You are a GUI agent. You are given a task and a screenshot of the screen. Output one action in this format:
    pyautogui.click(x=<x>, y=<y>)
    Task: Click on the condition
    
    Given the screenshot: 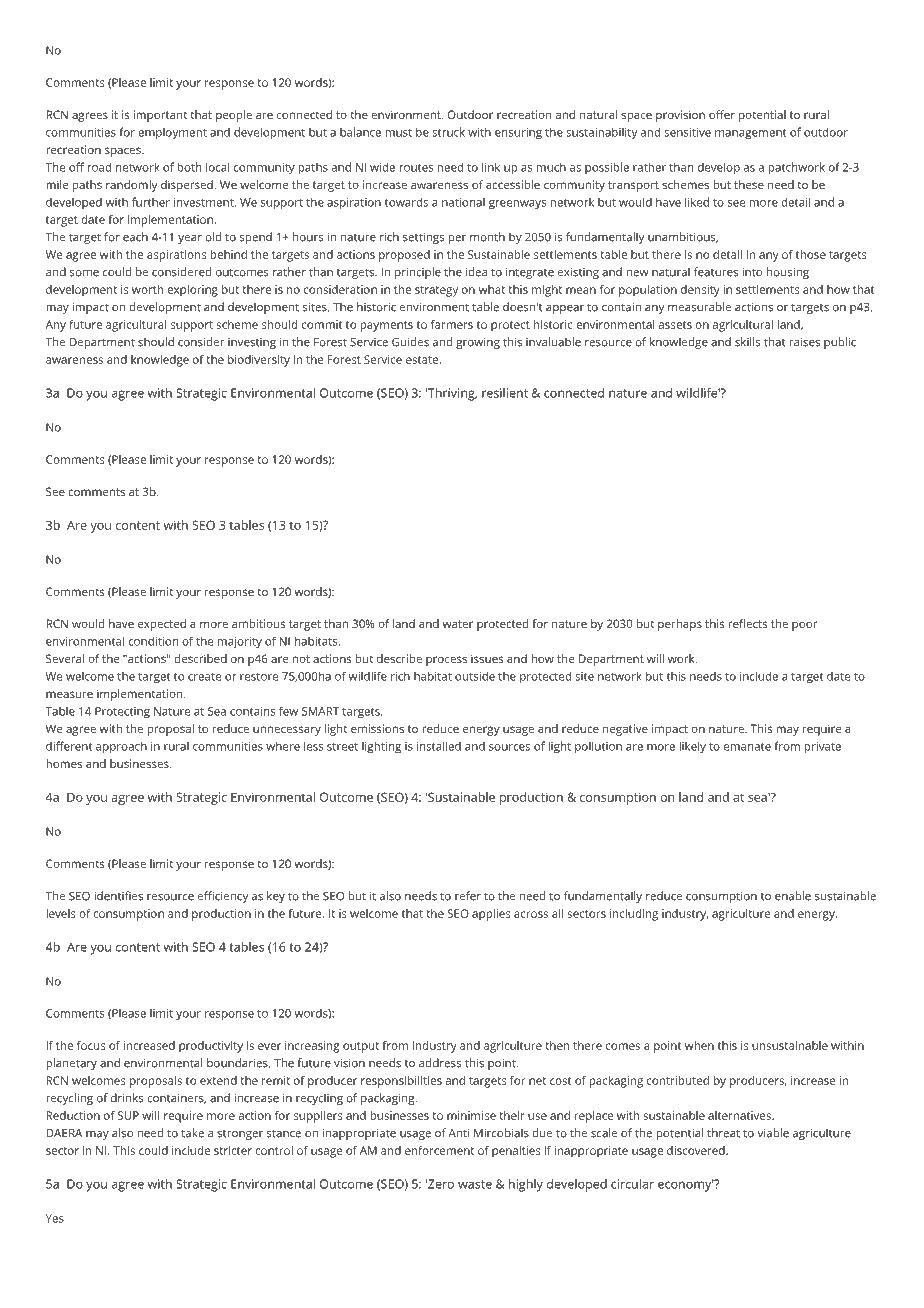 What is the action you would take?
    pyautogui.click(x=153, y=641)
